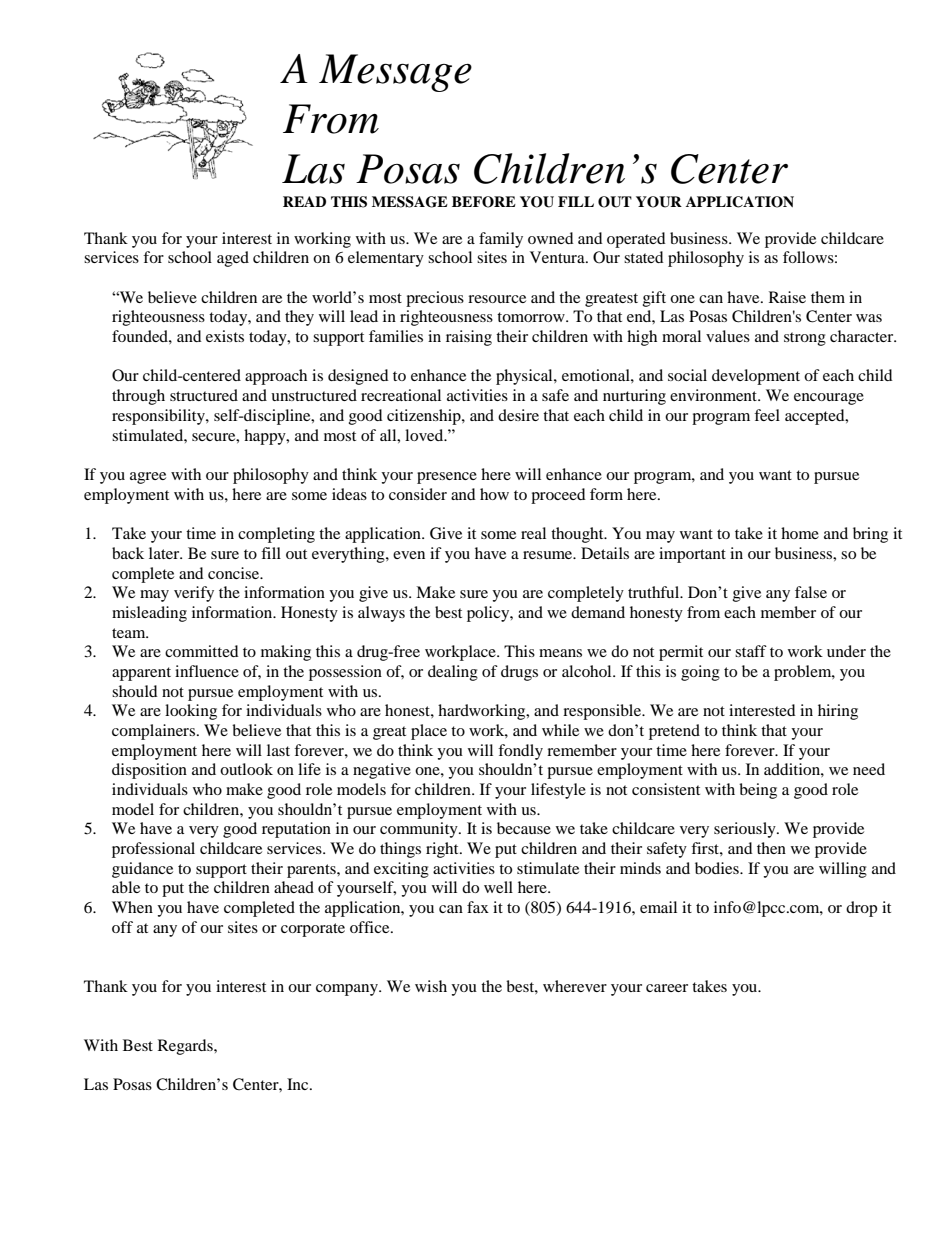  What do you see at coordinates (787, 297) in the screenshot?
I see `Raise` at bounding box center [787, 297].
